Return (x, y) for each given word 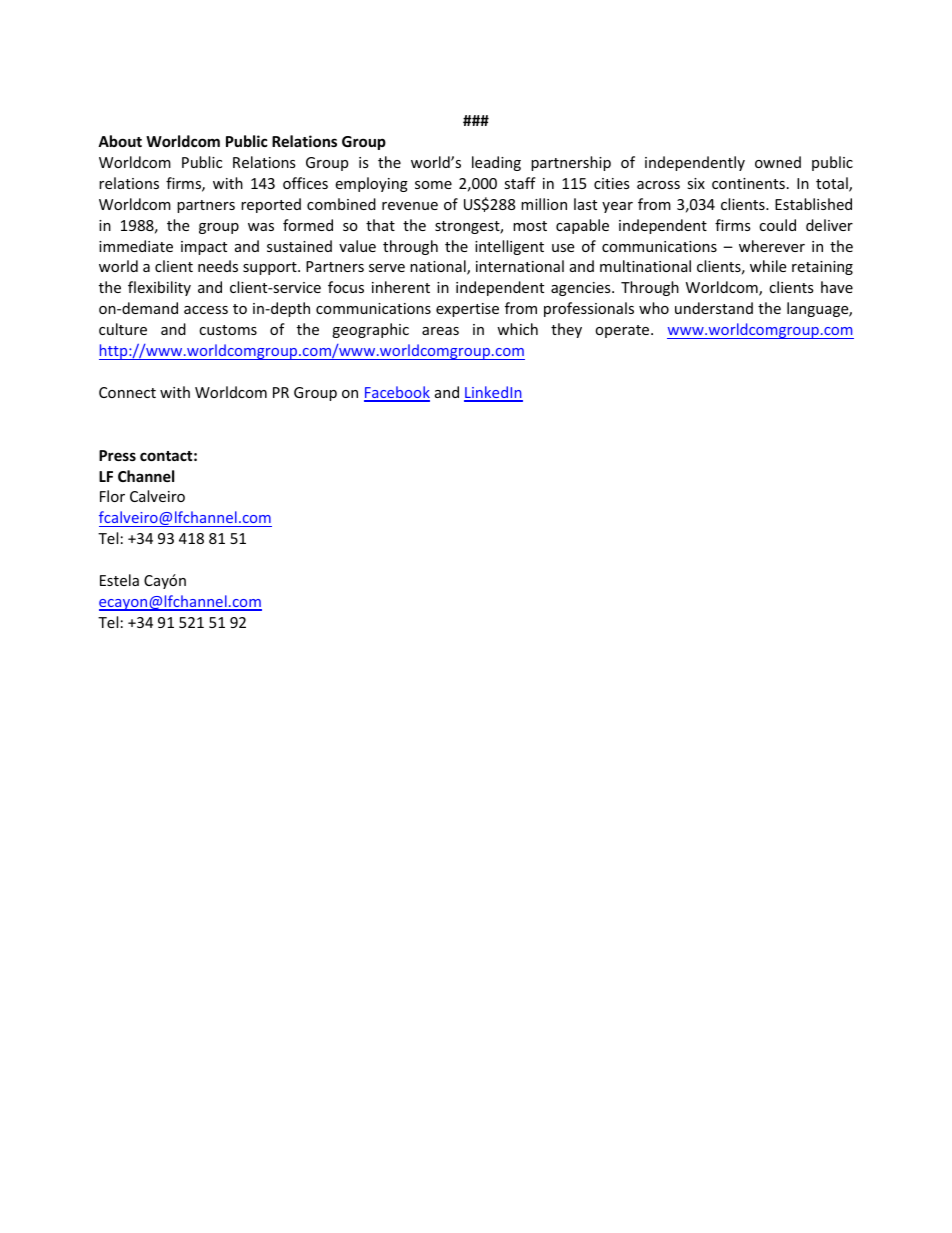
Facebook (397, 393)
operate (623, 331)
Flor (112, 496)
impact (204, 248)
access (206, 310)
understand (714, 308)
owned (778, 162)
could (777, 225)
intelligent (509, 247)
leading (496, 163)
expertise (467, 310)
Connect (127, 392)
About (120, 141)
